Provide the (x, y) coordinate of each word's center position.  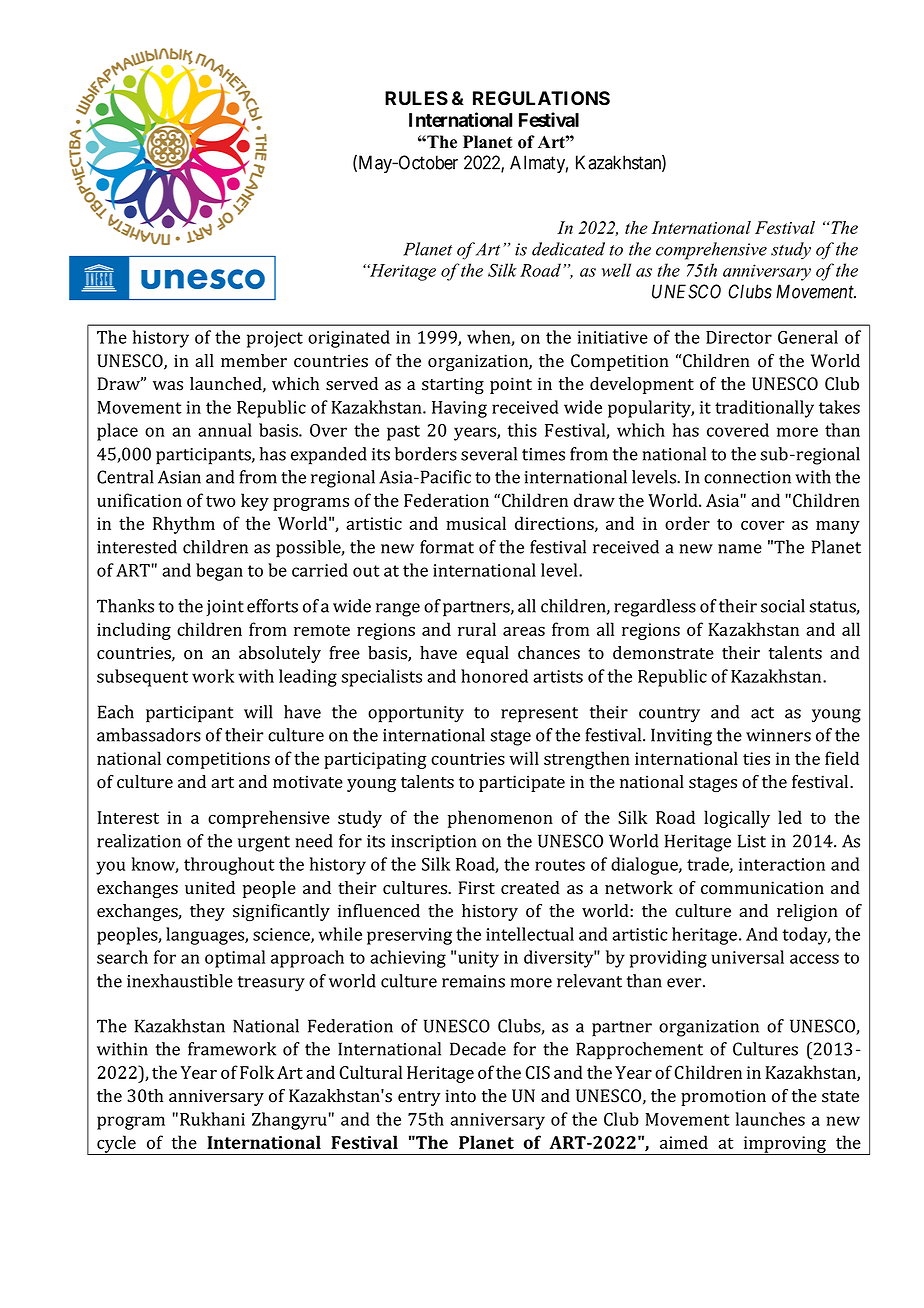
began (219, 572)
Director (739, 337)
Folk (257, 1072)
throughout (229, 866)
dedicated (568, 249)
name (740, 549)
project (275, 339)
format (447, 547)
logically (737, 819)
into (460, 1096)
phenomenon (500, 819)
